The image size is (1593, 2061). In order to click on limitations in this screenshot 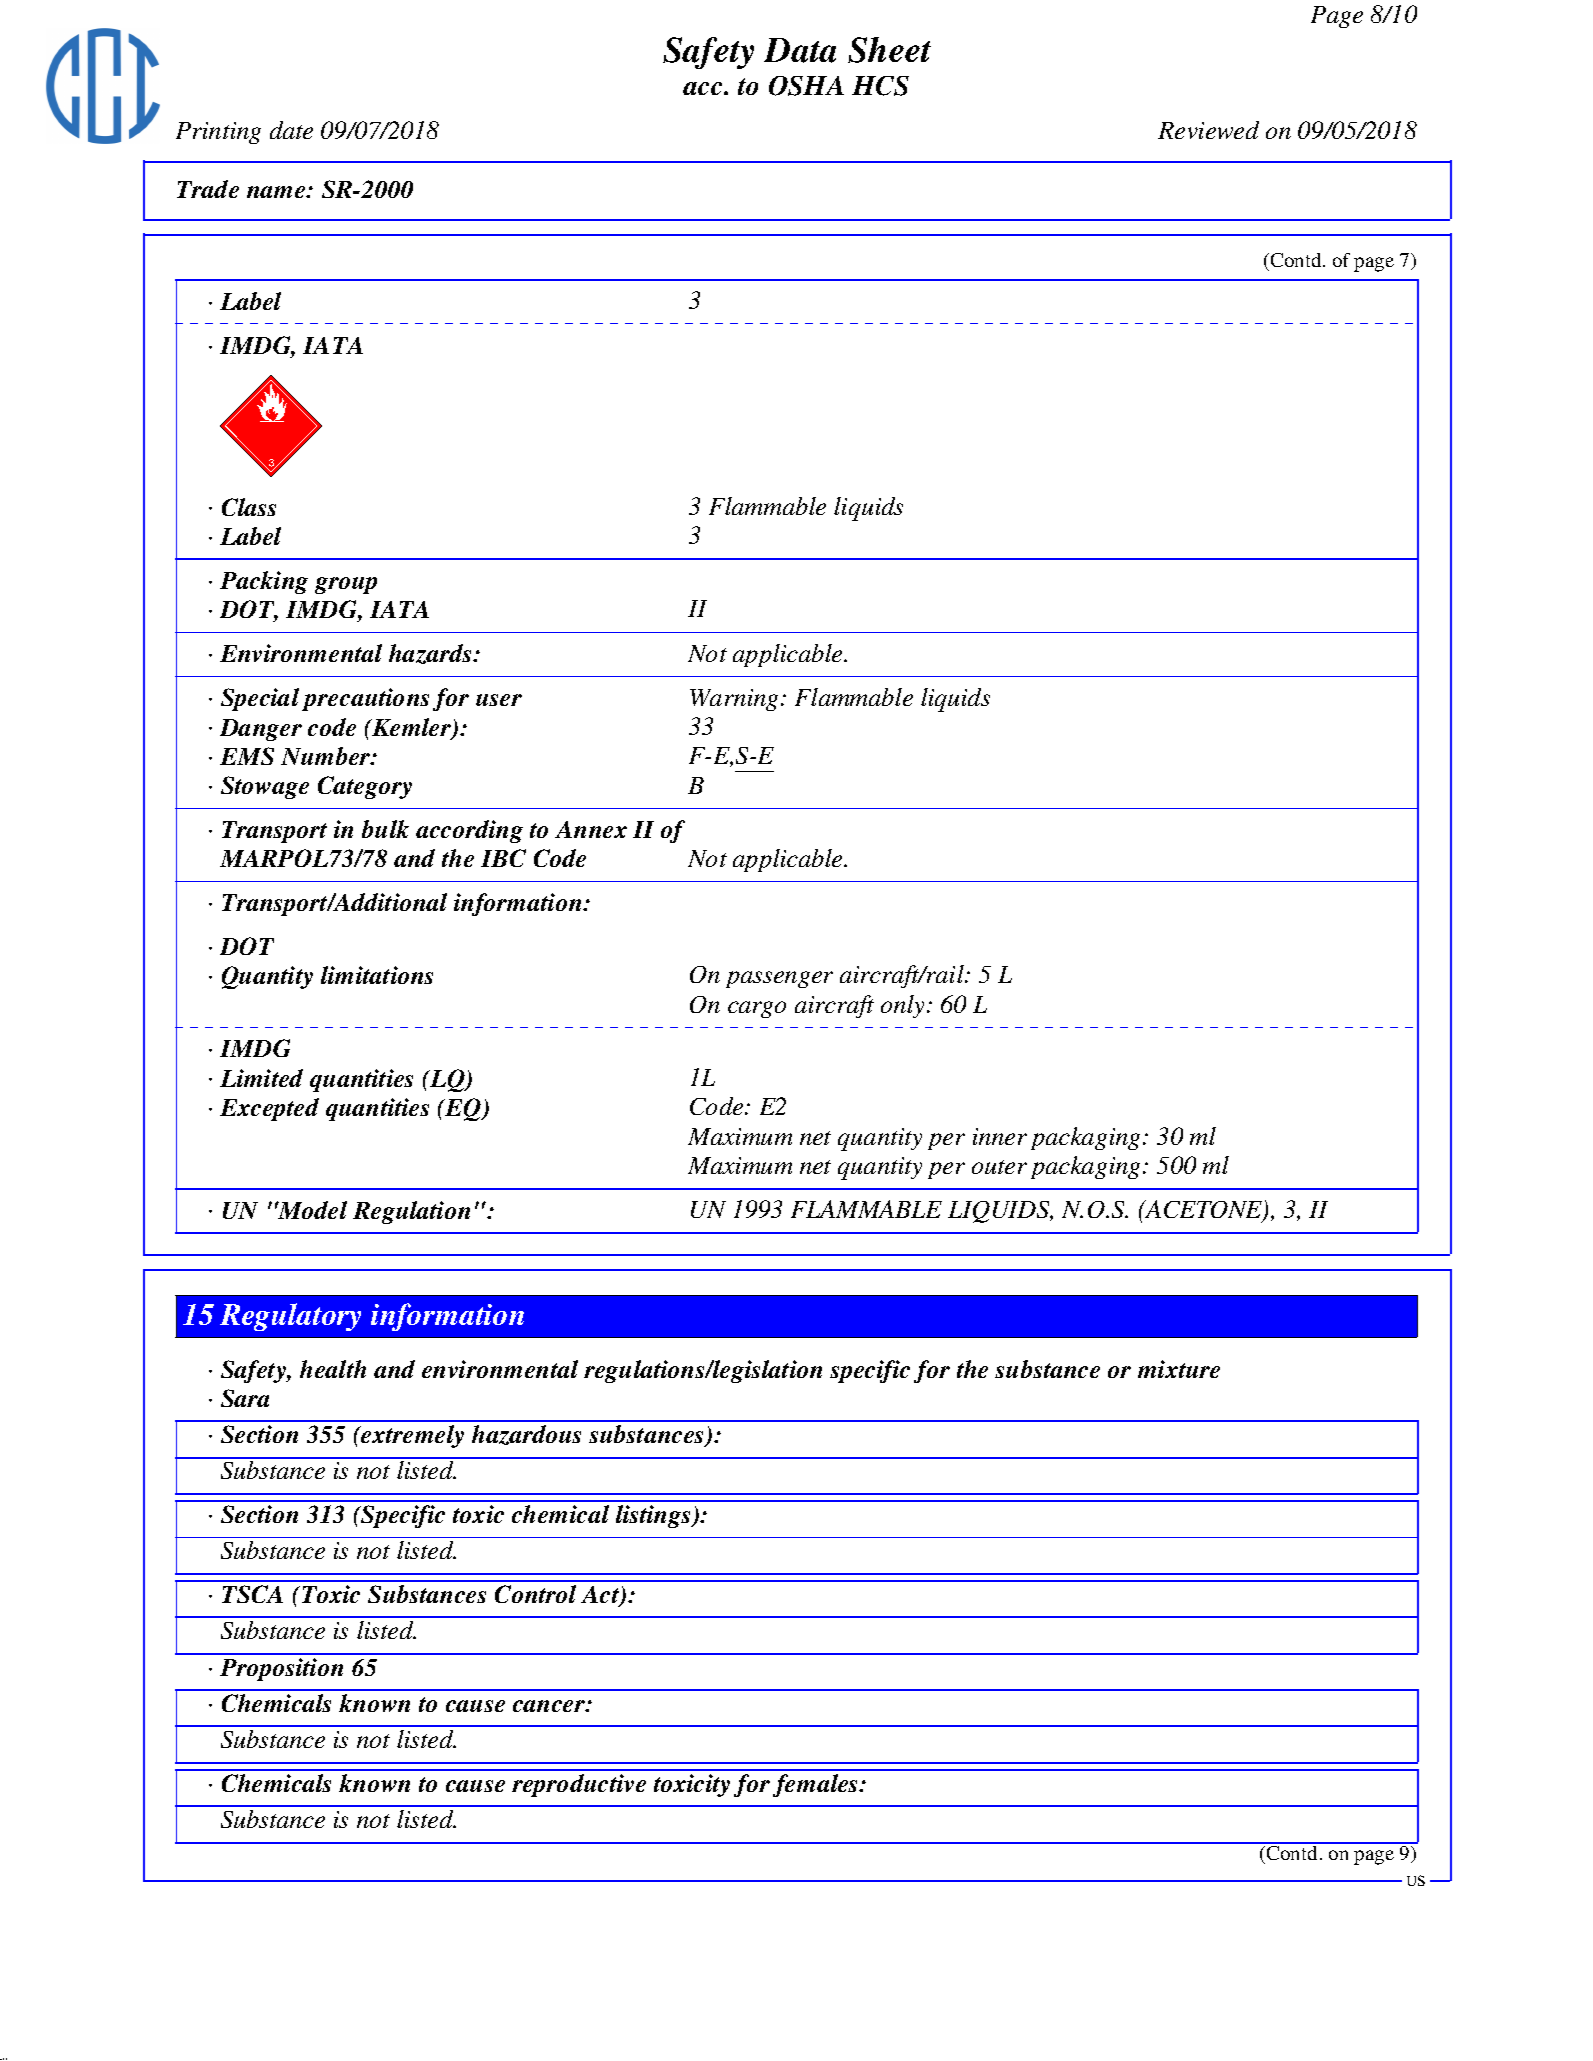, I will do `click(377, 975)`.
